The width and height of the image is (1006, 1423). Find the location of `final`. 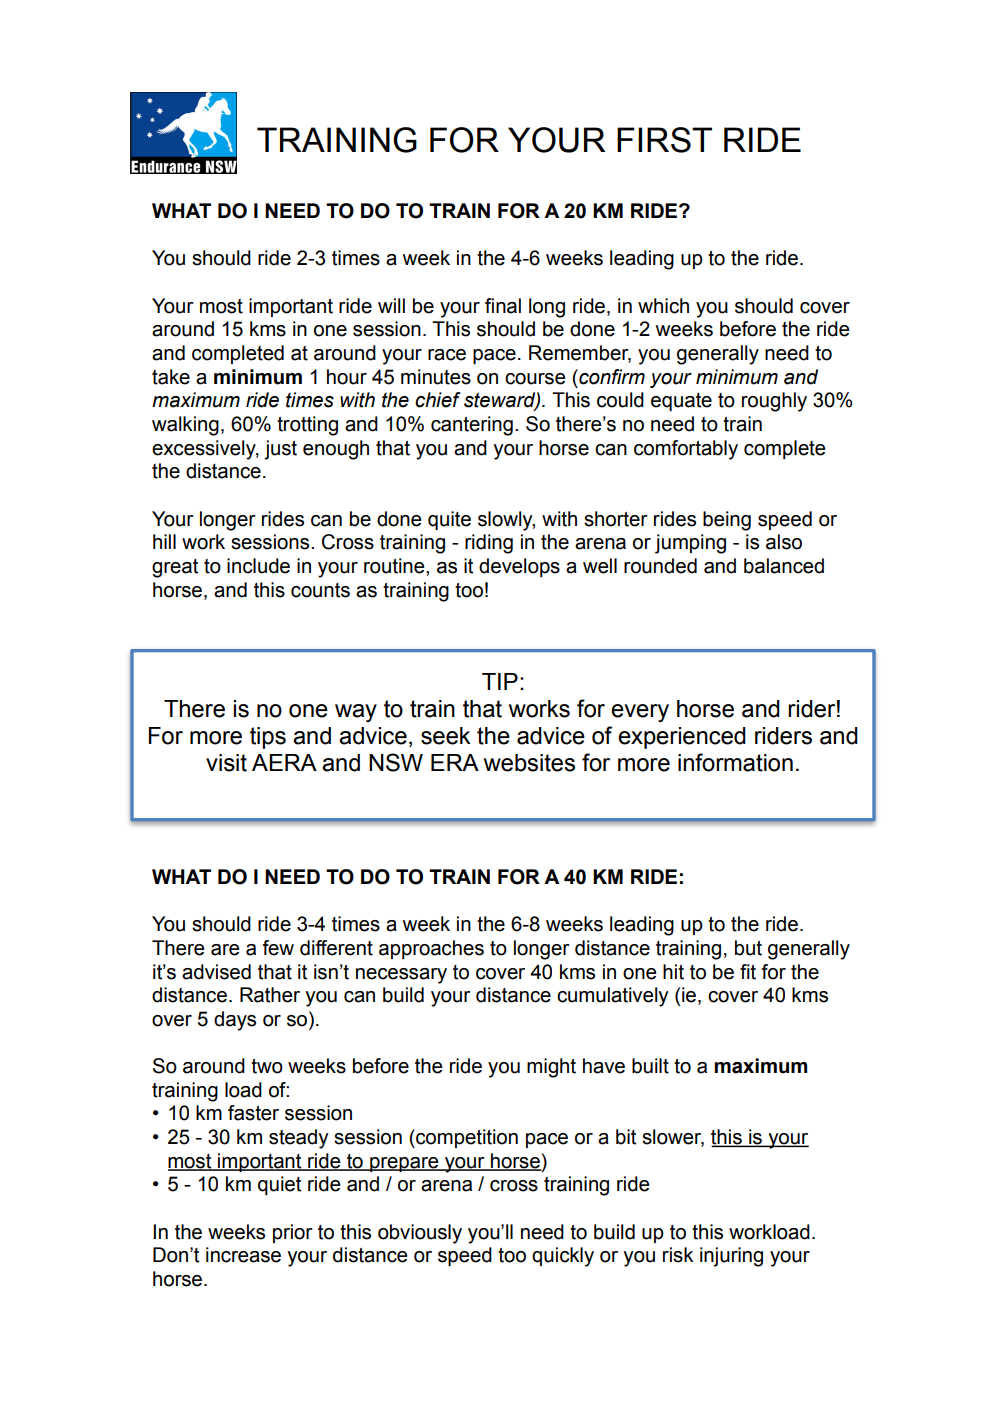

final is located at coordinates (503, 306).
